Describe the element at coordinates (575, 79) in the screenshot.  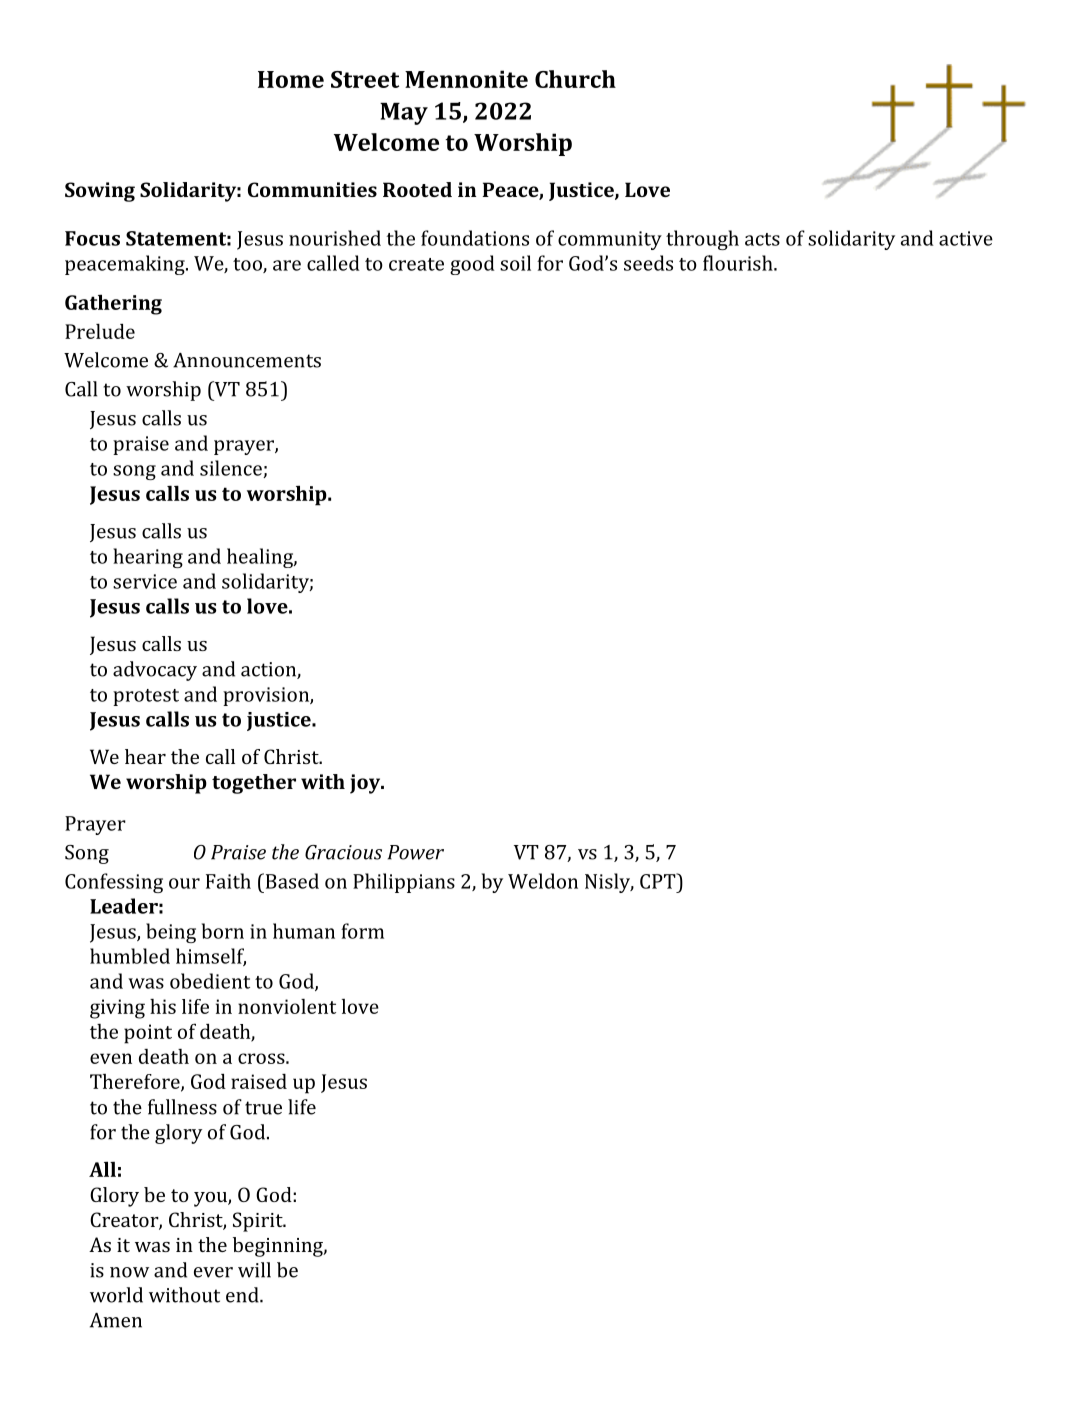
I see `Church` at that location.
